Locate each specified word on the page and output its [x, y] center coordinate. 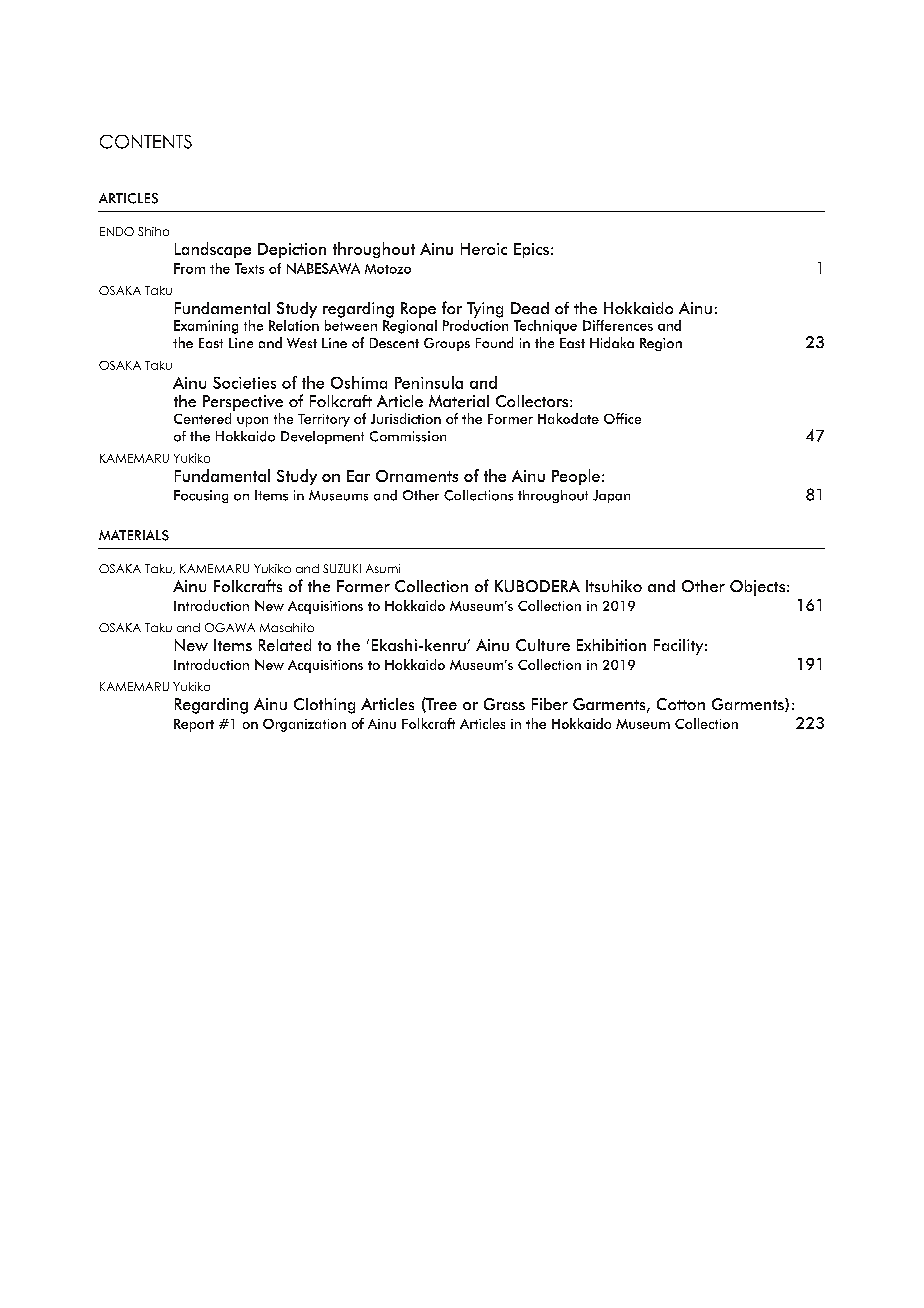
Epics [531, 250]
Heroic [484, 249]
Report [194, 725]
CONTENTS [146, 142]
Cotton [681, 704]
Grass [504, 704]
